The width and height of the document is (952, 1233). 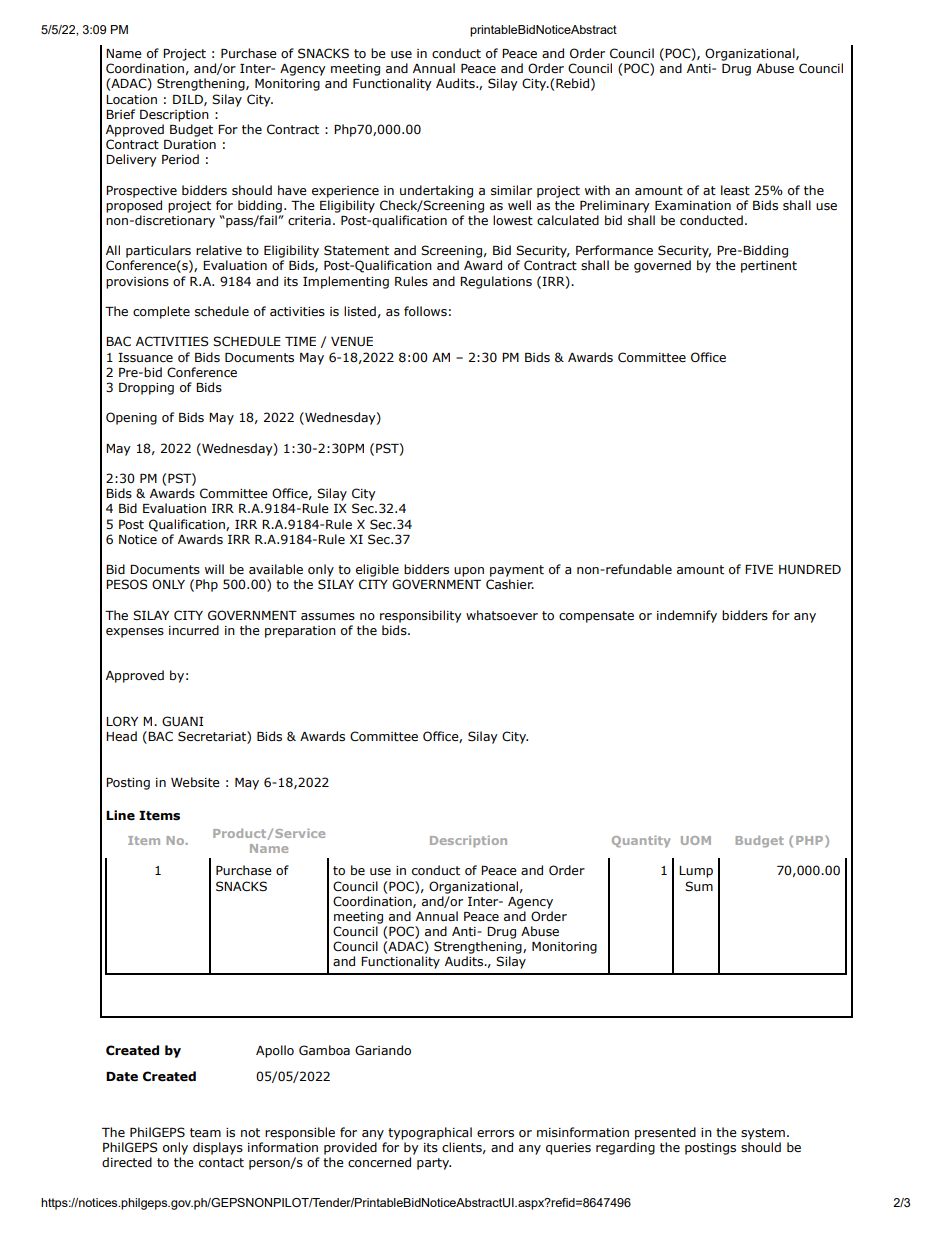 I want to click on UOM, so click(x=696, y=840).
